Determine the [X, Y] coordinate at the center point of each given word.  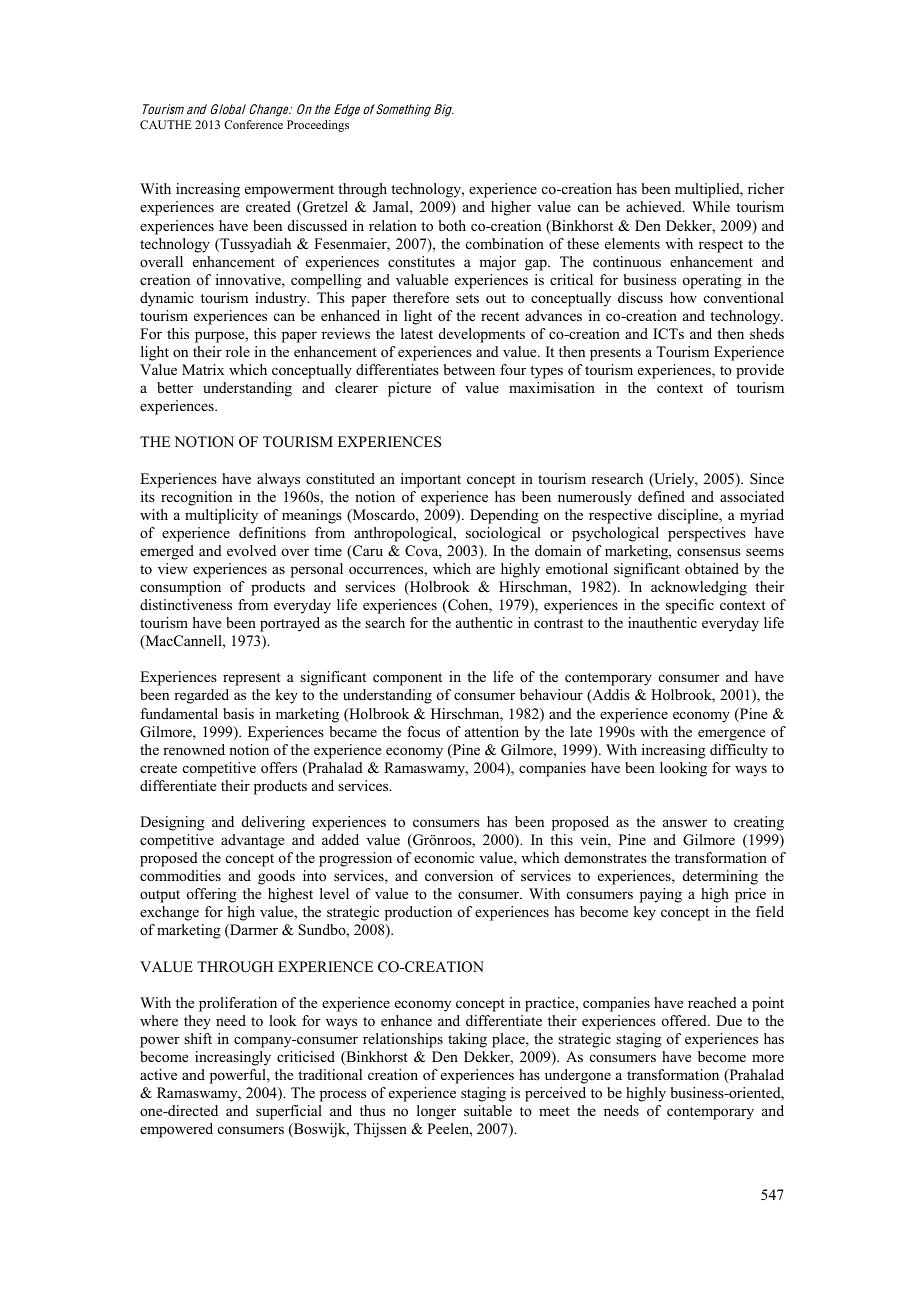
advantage [252, 841]
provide [760, 371]
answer [685, 823]
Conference [253, 124]
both [452, 225]
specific [690, 606]
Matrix [203, 369]
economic [444, 857]
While [711, 206]
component [407, 679]
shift [198, 1038]
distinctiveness [186, 604]
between [469, 369]
